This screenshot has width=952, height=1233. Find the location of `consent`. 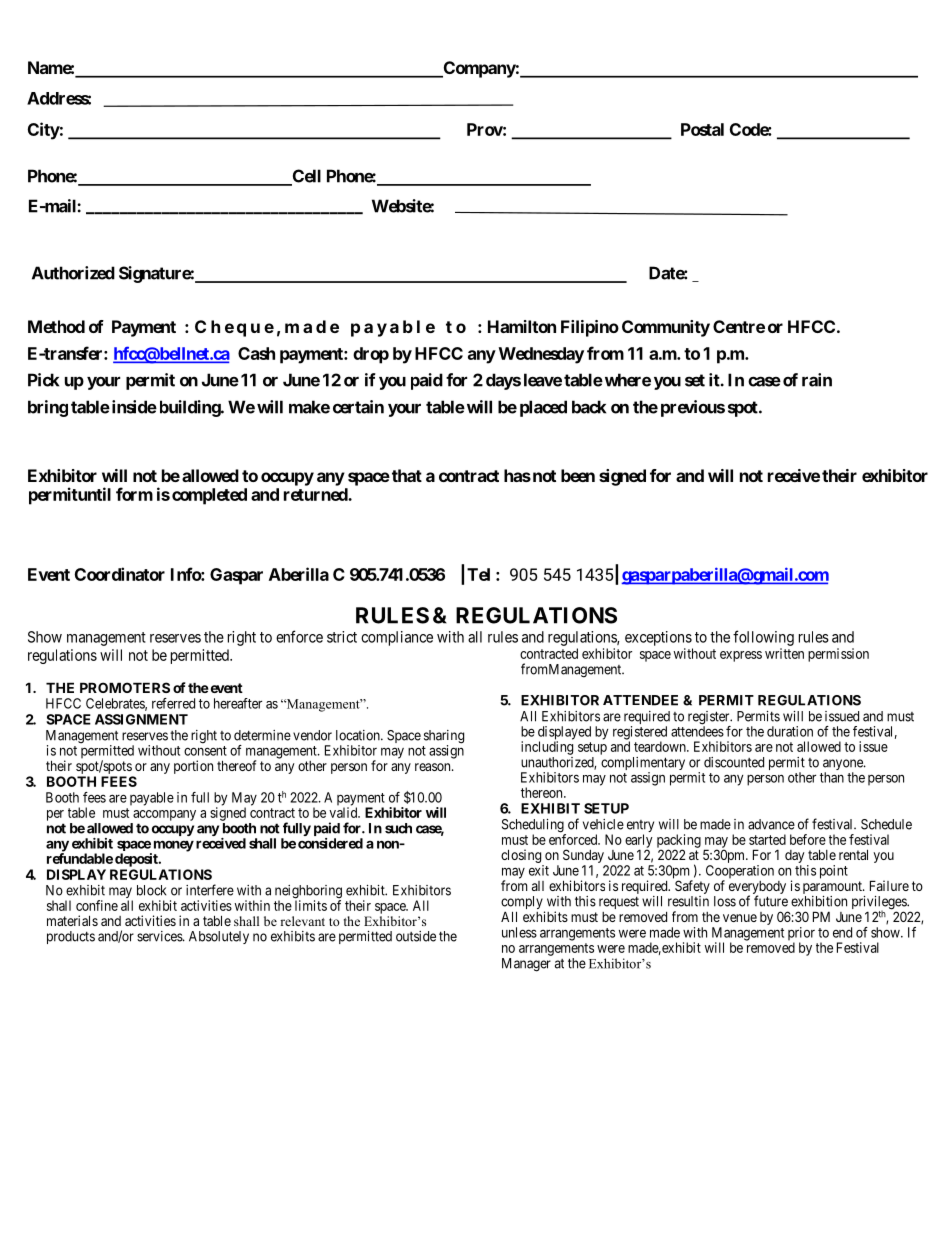

consent is located at coordinates (205, 751).
